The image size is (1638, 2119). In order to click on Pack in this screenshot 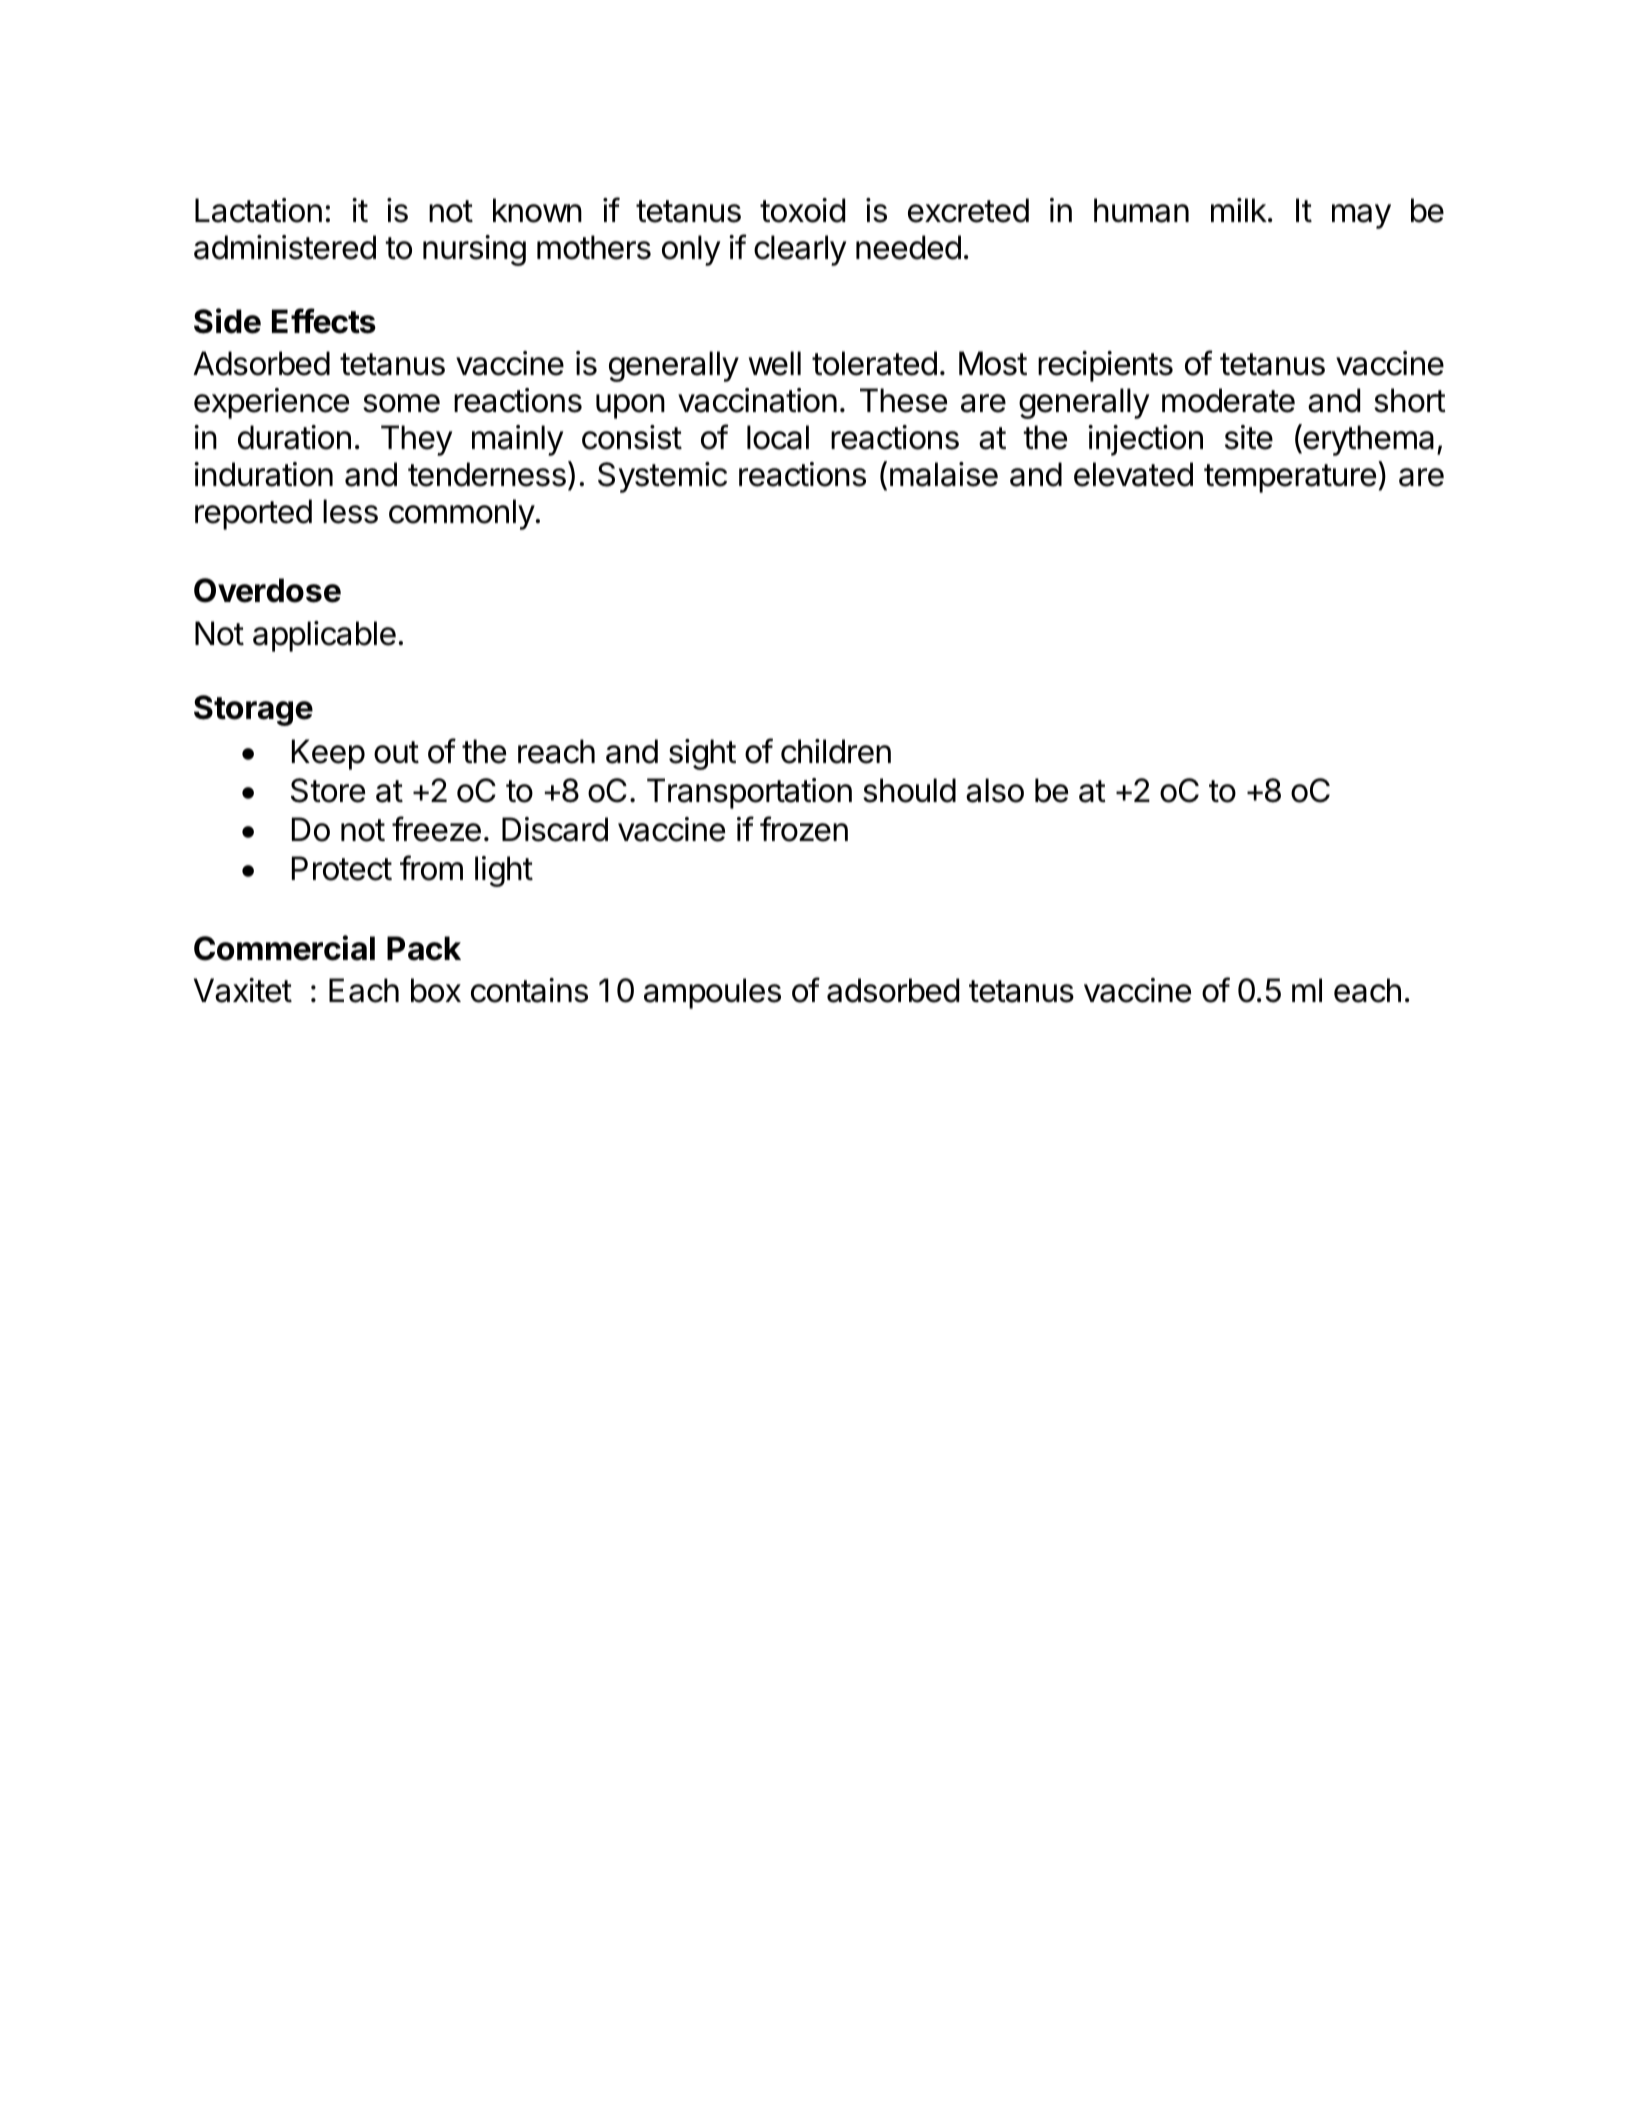, I will do `click(424, 948)`.
